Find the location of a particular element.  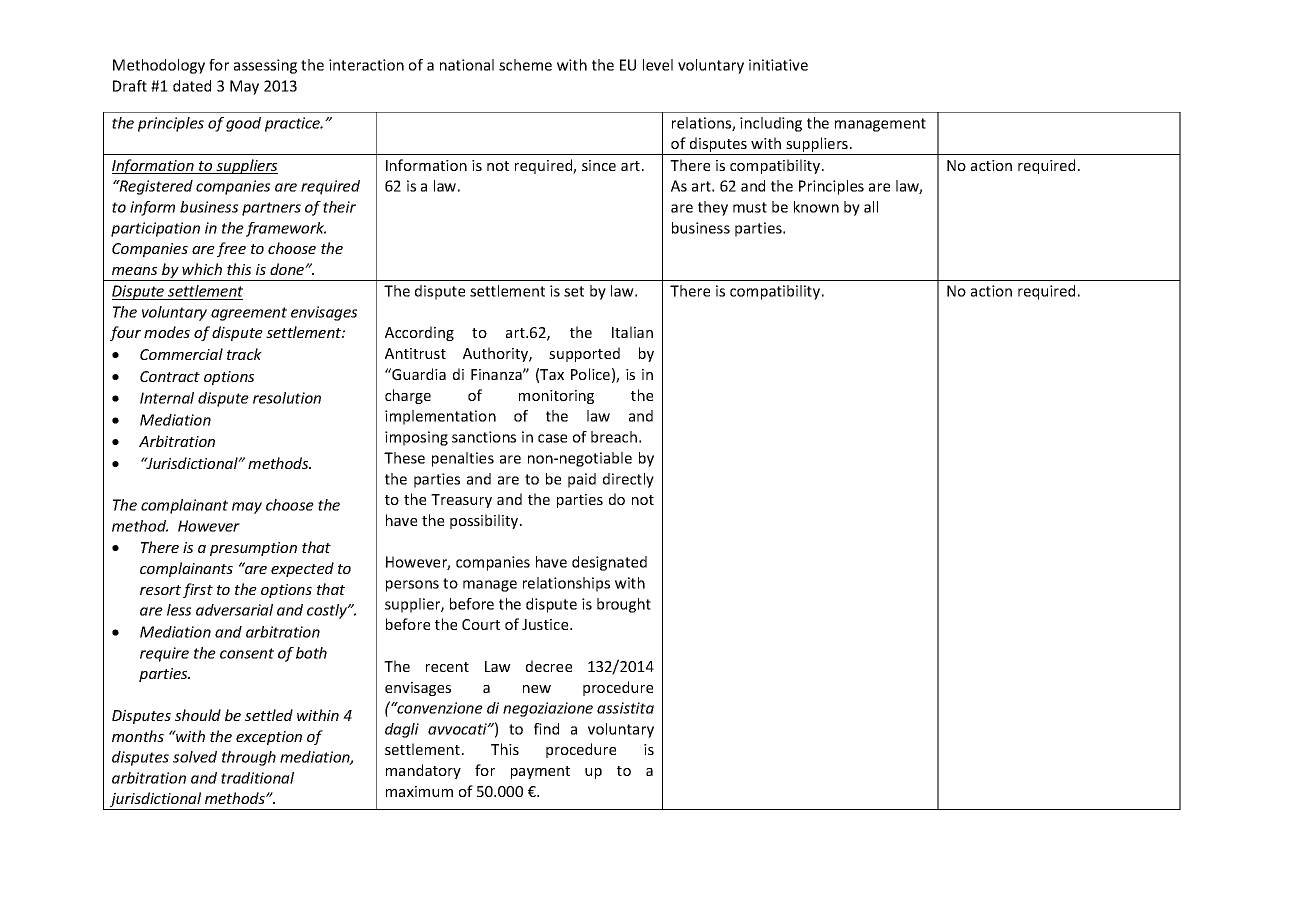

directly is located at coordinates (628, 480).
